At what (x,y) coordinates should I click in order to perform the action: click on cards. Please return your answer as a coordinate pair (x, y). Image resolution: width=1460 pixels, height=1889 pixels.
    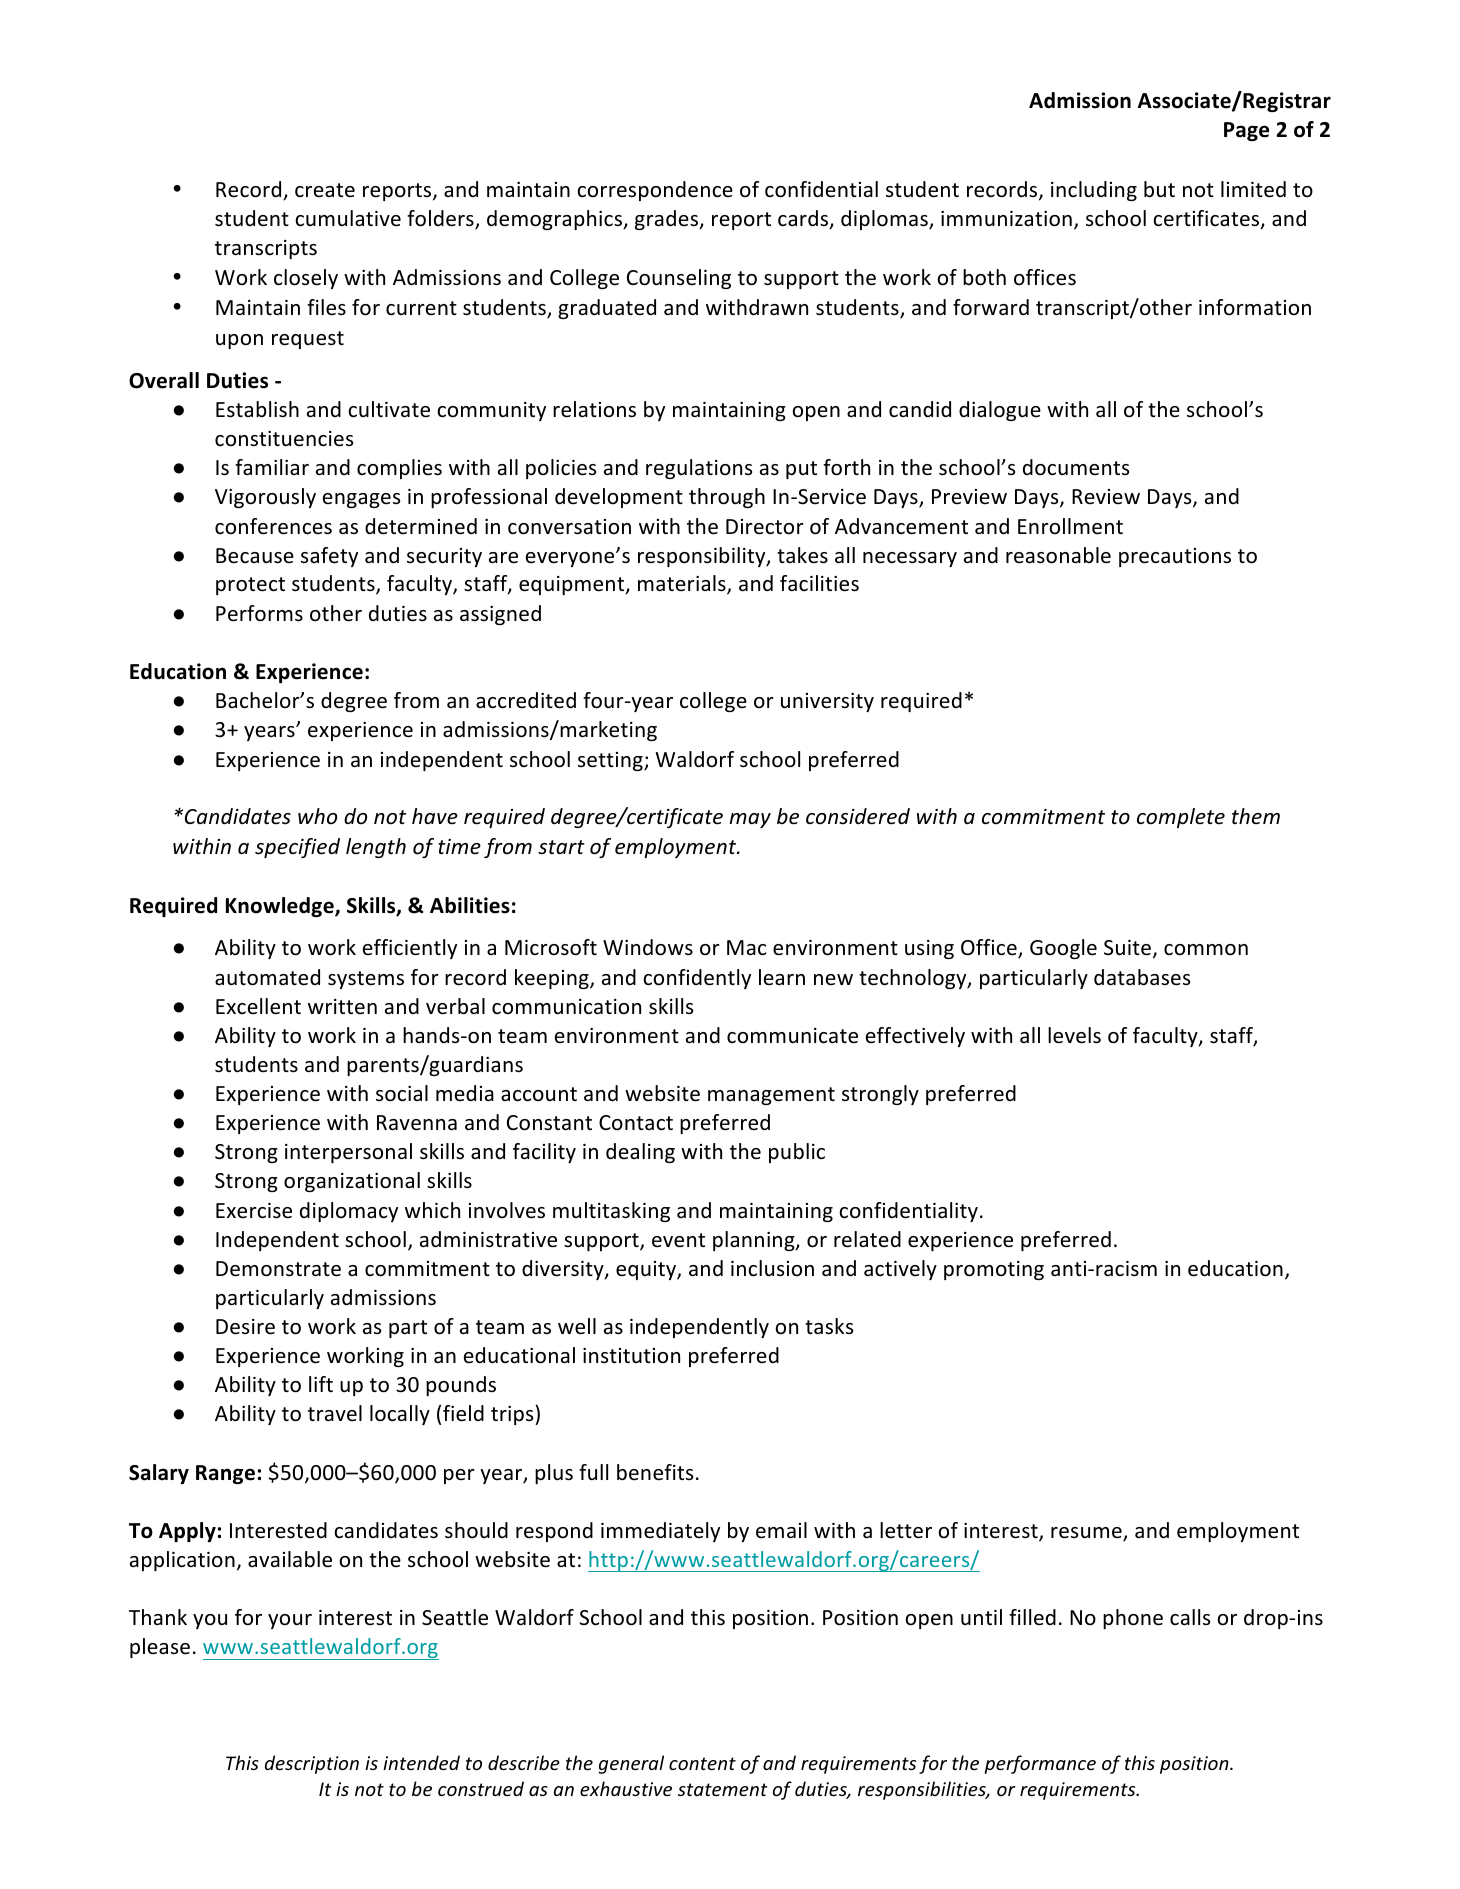
    Looking at the image, I should click on (804, 219).
